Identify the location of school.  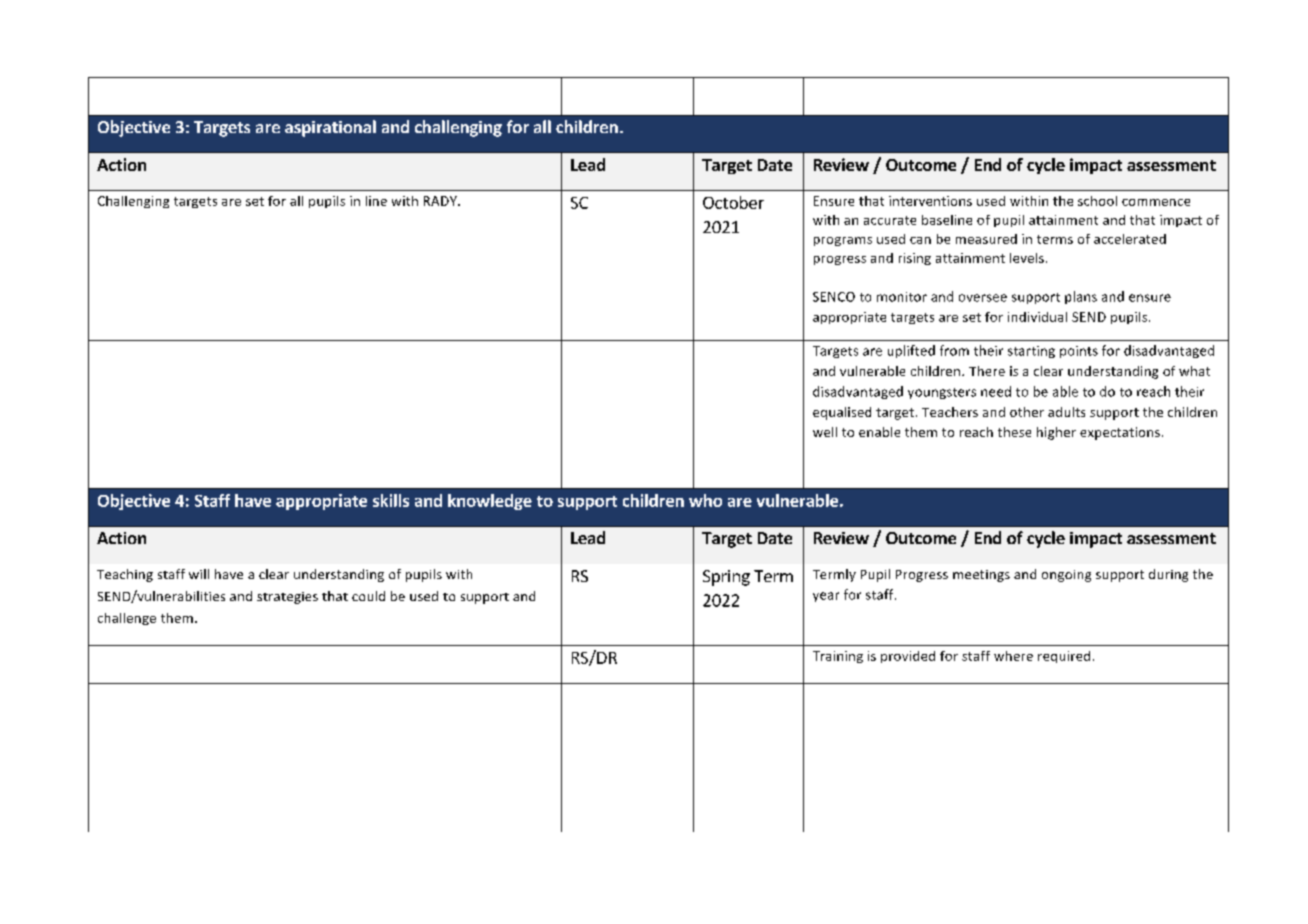
(1097, 201).
